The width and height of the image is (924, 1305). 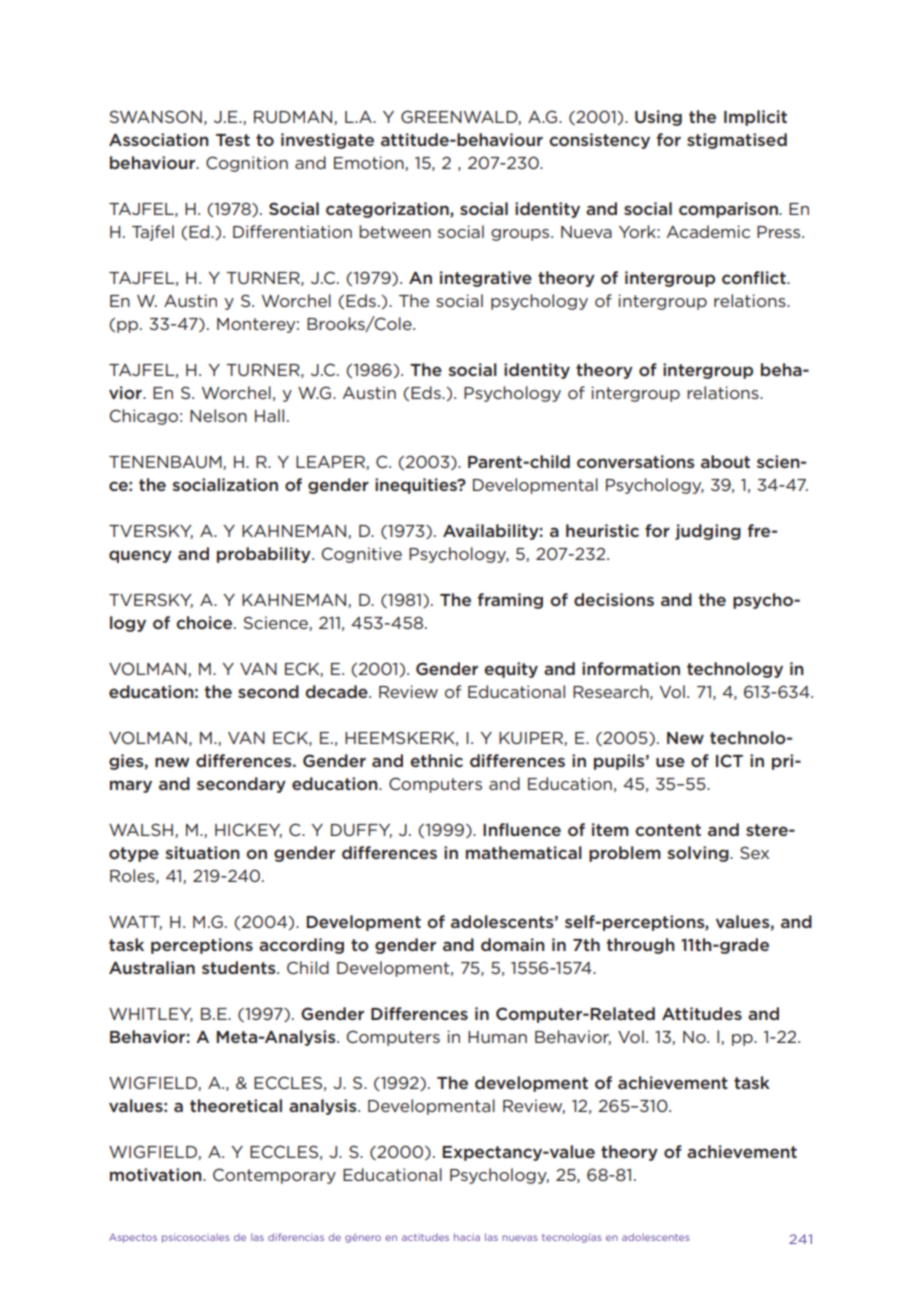 I want to click on Using, so click(x=658, y=118).
